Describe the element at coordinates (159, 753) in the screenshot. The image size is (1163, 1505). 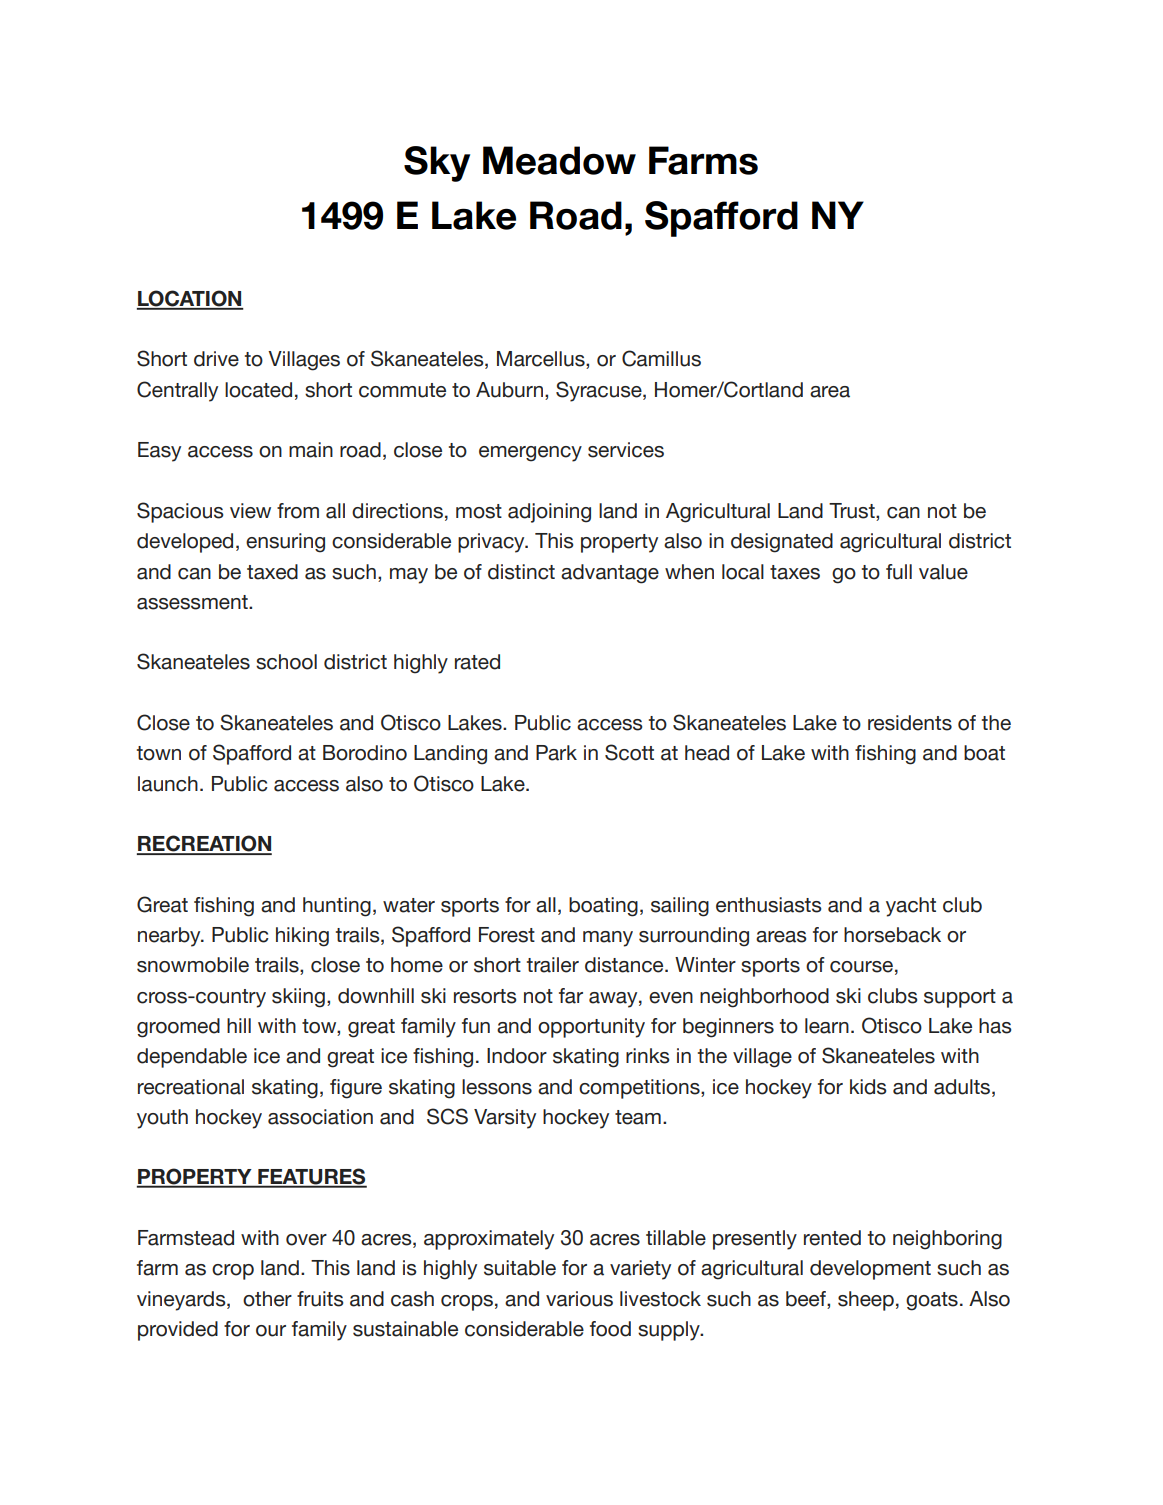
I see `town` at that location.
